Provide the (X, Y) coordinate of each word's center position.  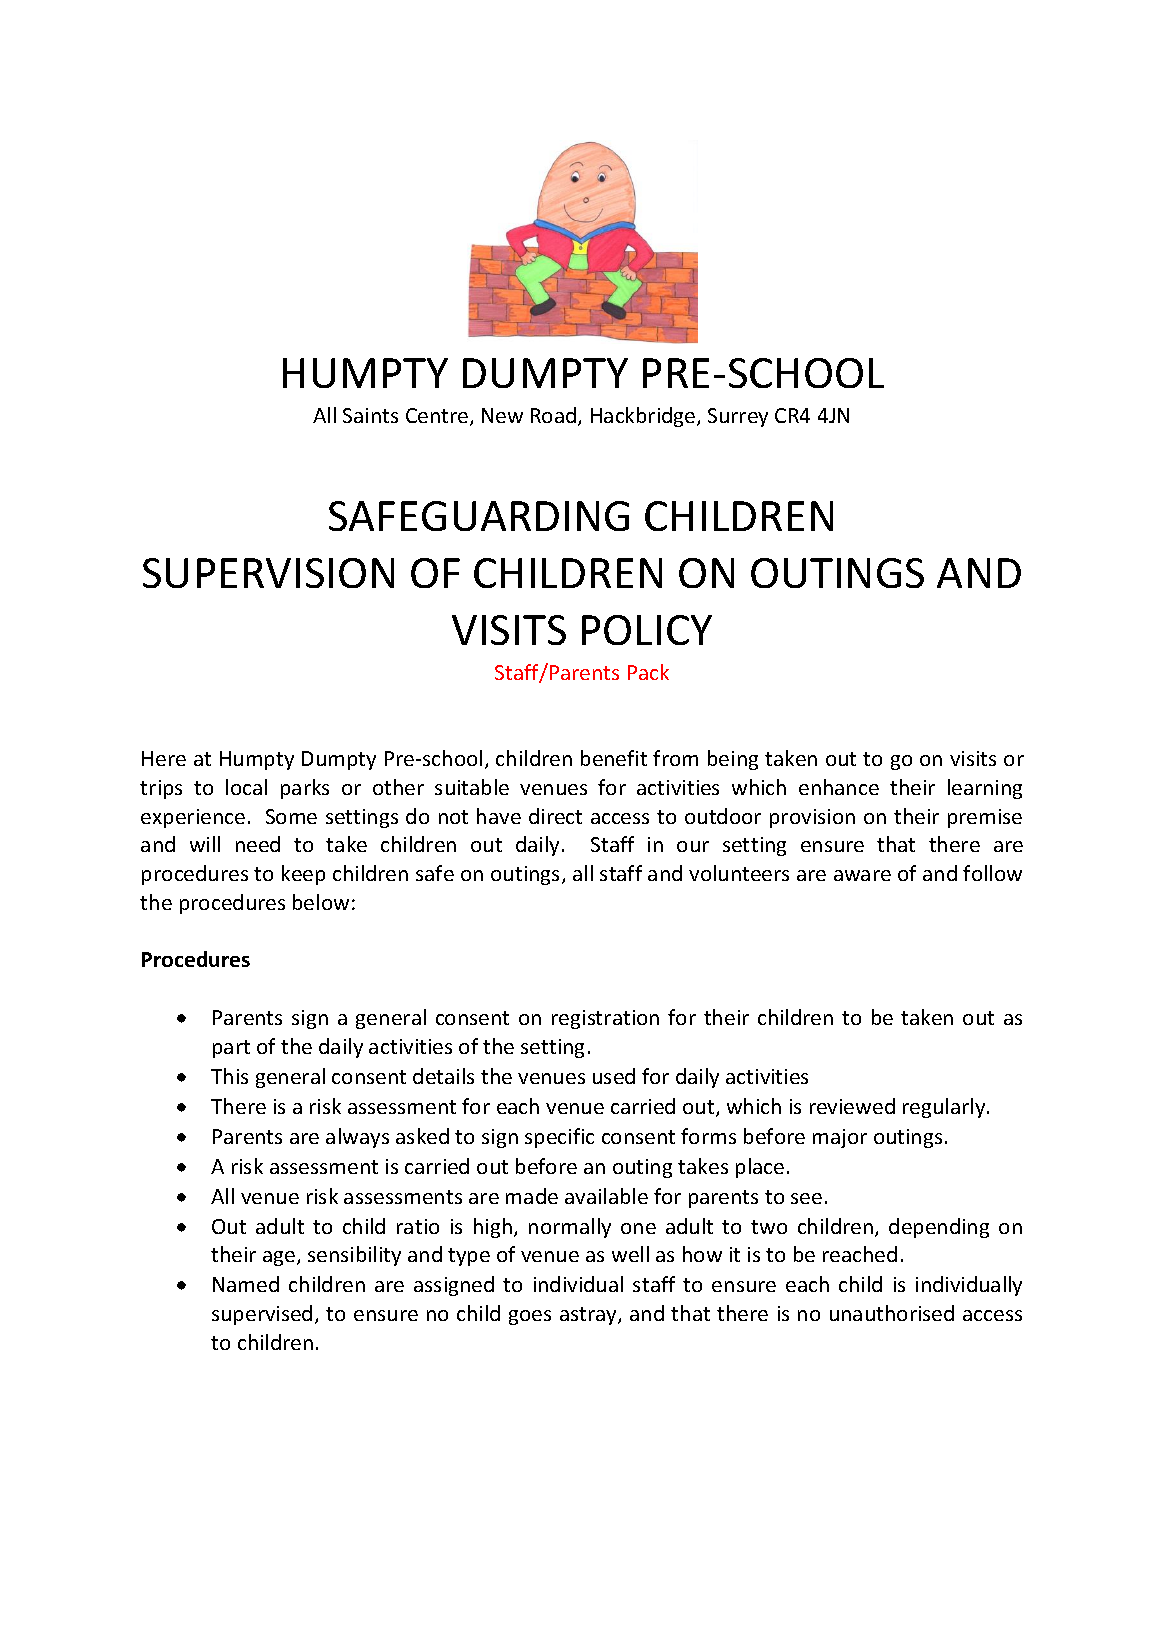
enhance (839, 787)
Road (555, 416)
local (246, 787)
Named (246, 1284)
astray (589, 1316)
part (231, 1049)
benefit (614, 758)
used (614, 1076)
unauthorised (892, 1313)
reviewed (852, 1106)
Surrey (738, 417)
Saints (370, 415)
